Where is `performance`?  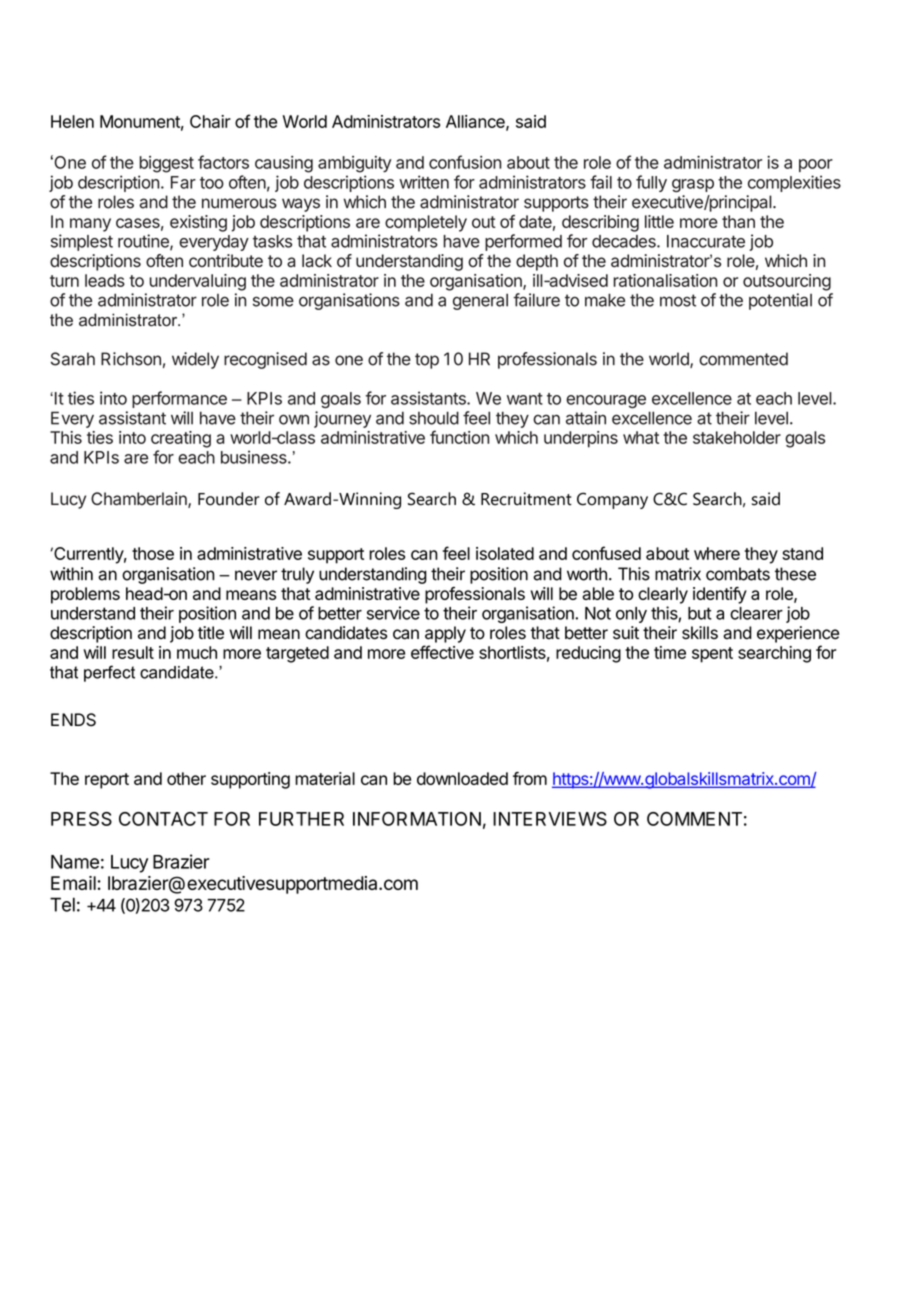 performance is located at coordinates (179, 399).
